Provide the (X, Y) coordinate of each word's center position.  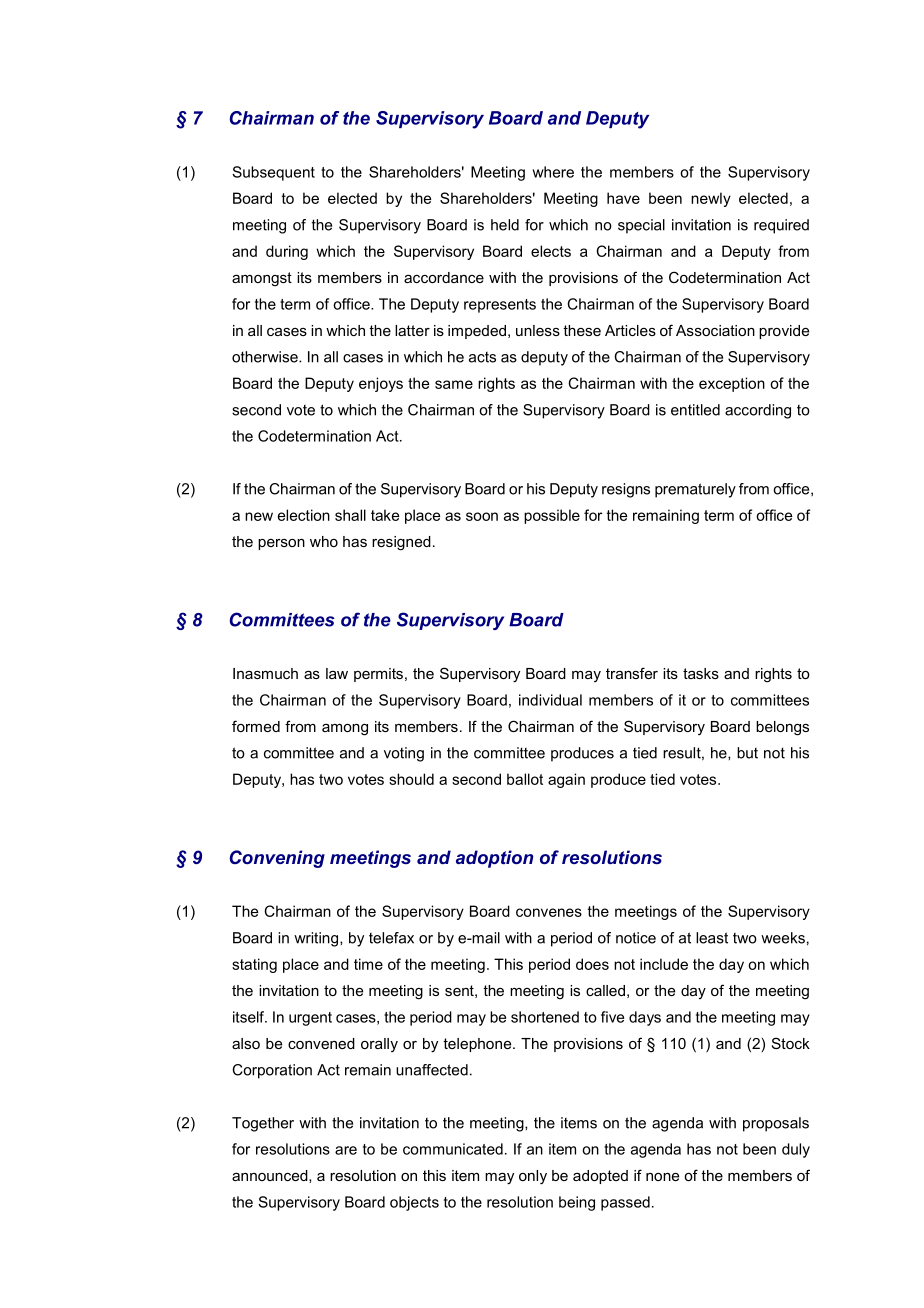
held (505, 225)
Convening (277, 859)
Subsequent (273, 173)
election (304, 515)
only (533, 1177)
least (712, 938)
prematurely (695, 490)
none (662, 1177)
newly (711, 199)
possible (552, 516)
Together (263, 1124)
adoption (495, 859)
